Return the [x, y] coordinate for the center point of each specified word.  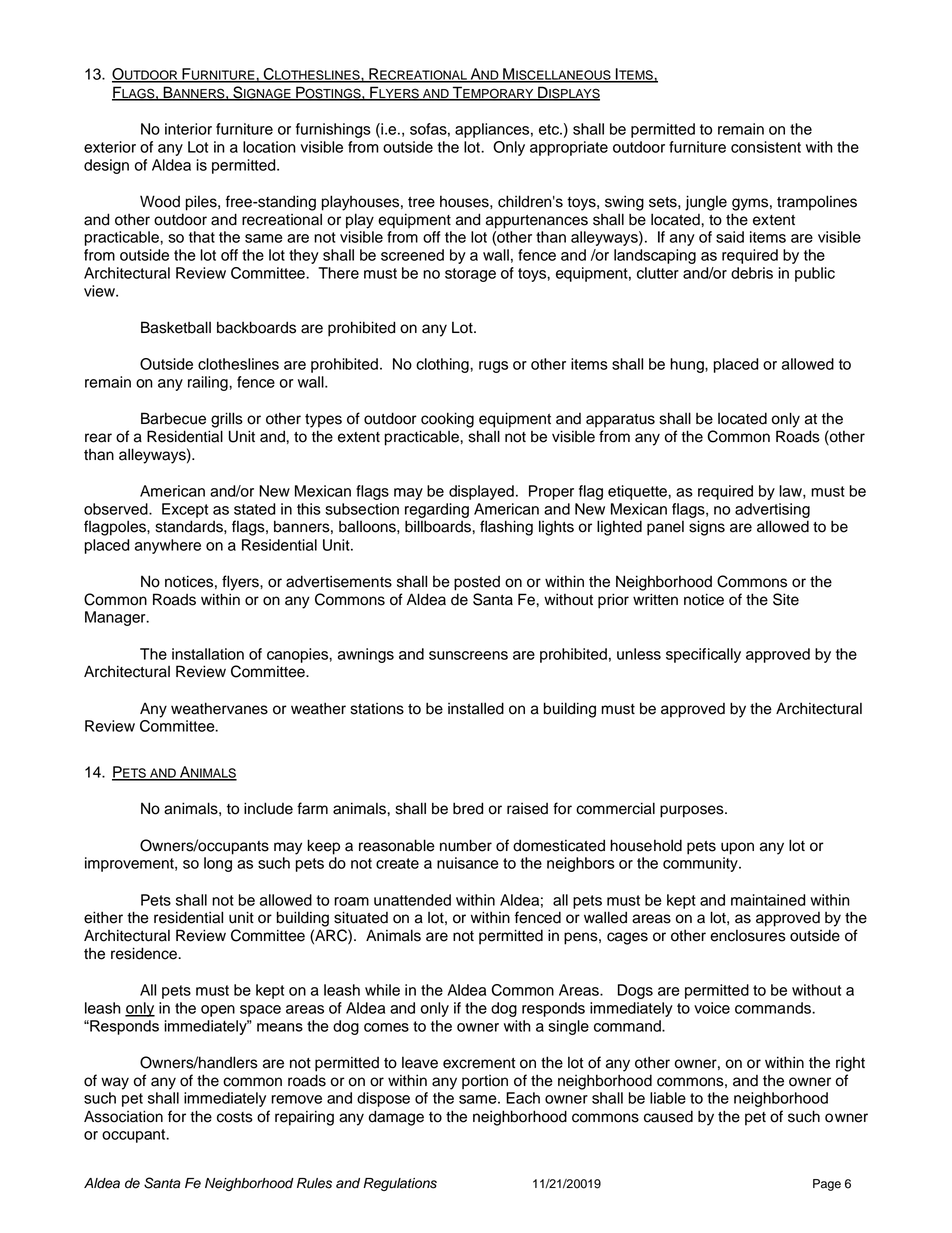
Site [786, 599]
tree [421, 202]
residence [145, 953]
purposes [693, 811]
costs [235, 1117]
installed [476, 708]
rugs [493, 367]
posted [477, 583]
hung [688, 365]
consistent [766, 147]
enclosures [748, 936]
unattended [412, 900]
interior [188, 129]
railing [209, 383]
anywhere [168, 546]
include [268, 808]
